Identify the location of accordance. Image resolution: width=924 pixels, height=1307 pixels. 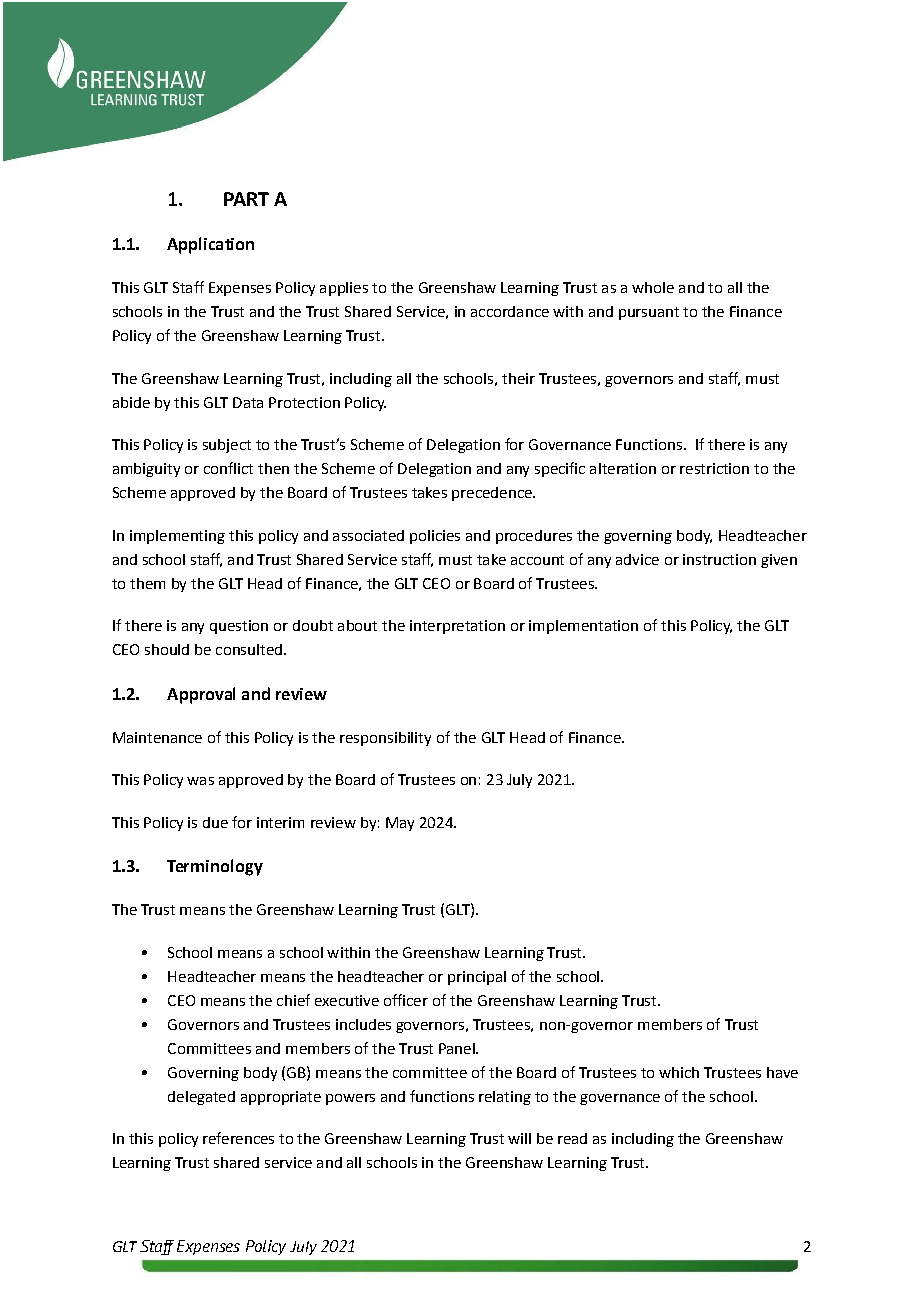
(510, 311).
